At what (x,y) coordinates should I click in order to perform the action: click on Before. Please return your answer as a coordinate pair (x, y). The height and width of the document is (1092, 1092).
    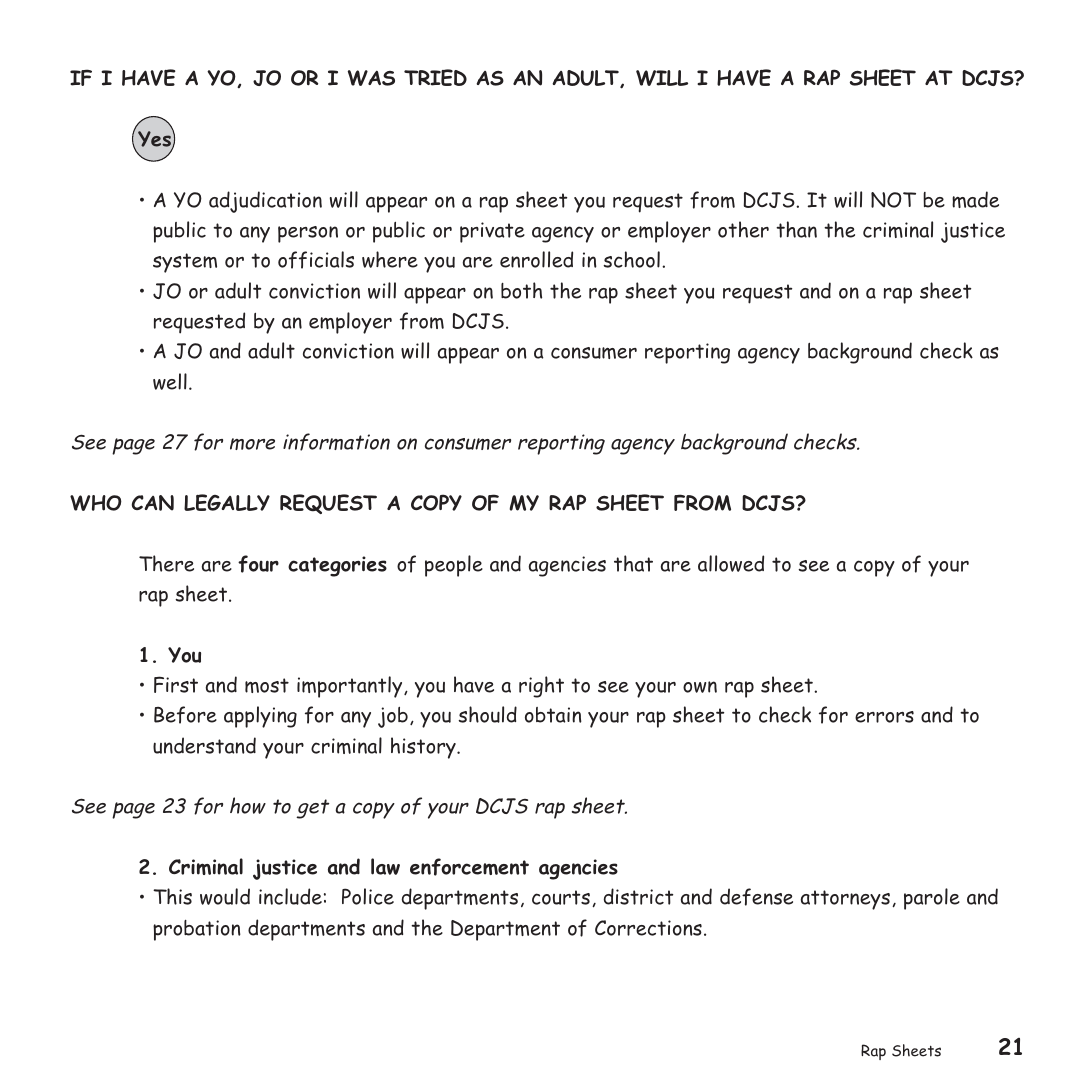
    Looking at the image, I should click on (185, 715).
